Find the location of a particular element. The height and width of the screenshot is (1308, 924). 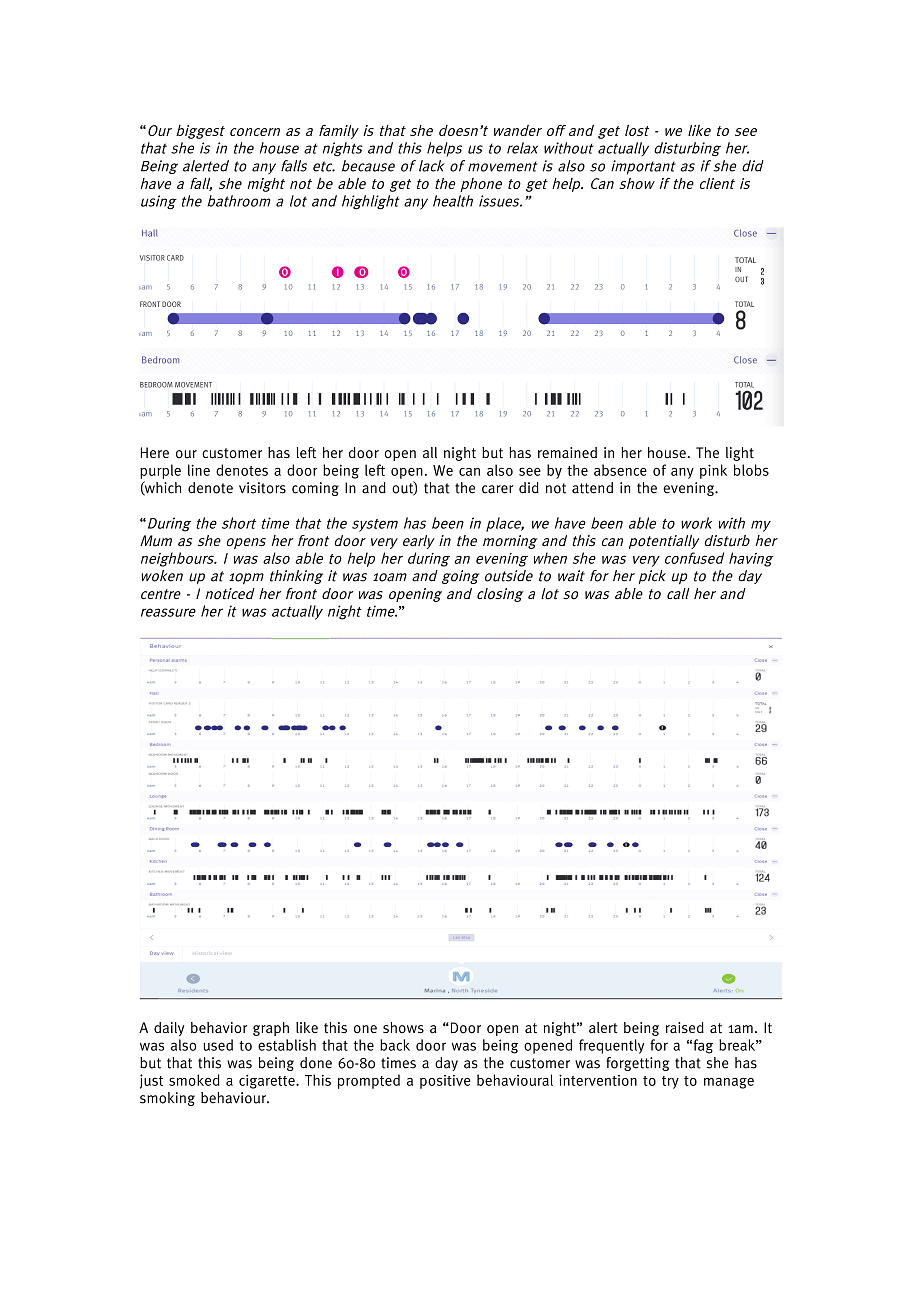

smoked is located at coordinates (194, 1080).
